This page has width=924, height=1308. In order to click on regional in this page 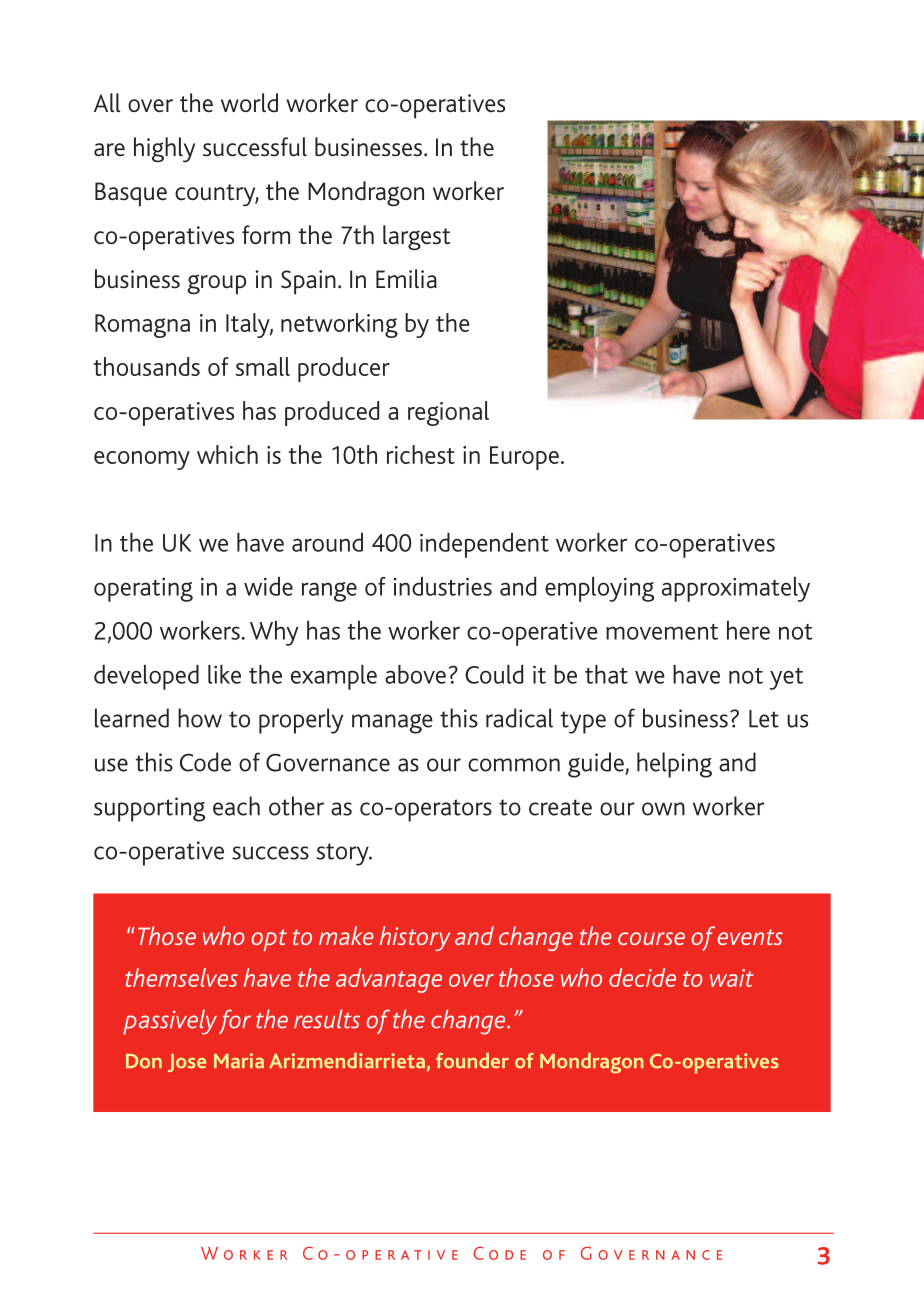, I will do `click(448, 413)`.
